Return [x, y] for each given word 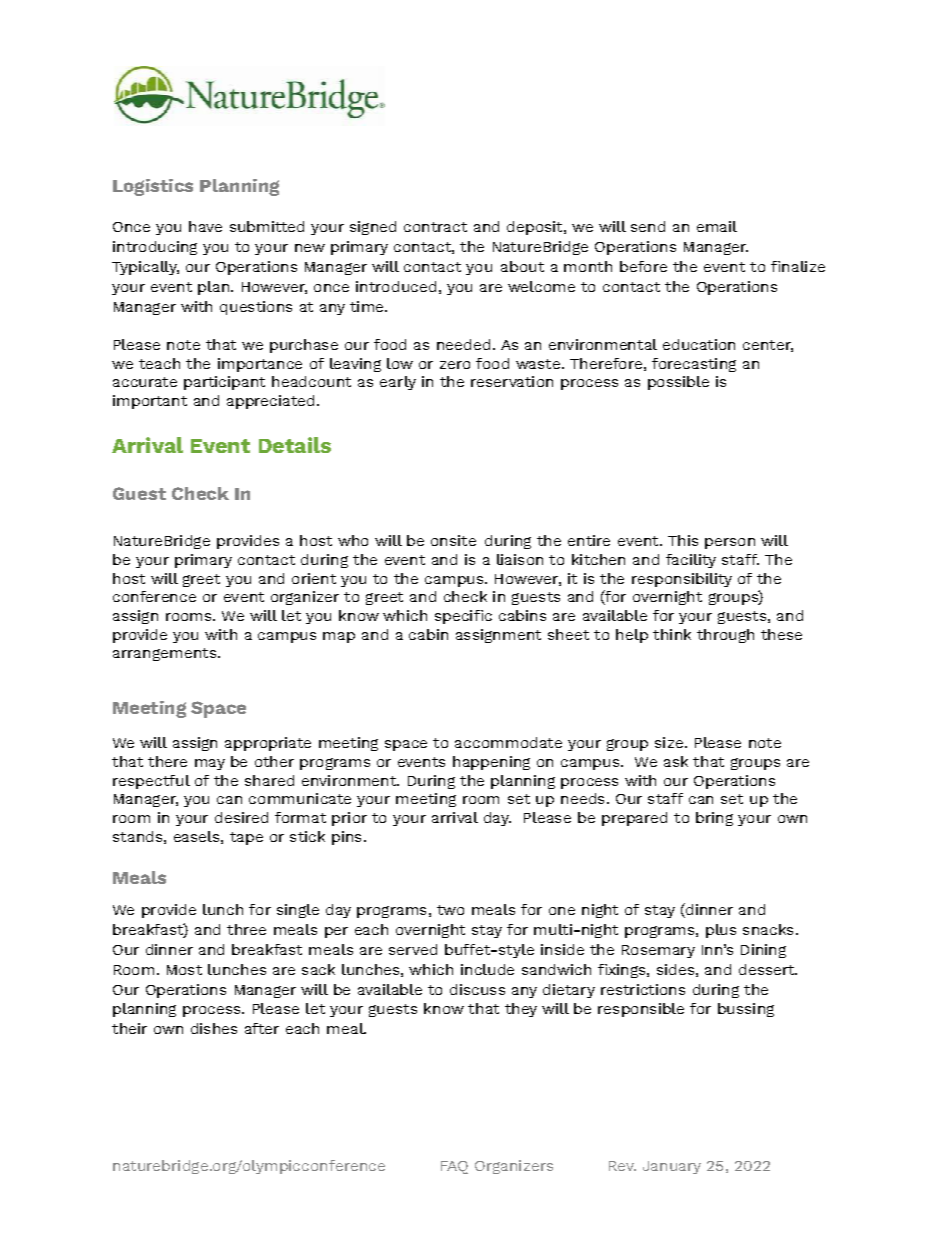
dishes [214, 1028]
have [205, 226]
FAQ [454, 1167]
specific [463, 617]
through [725, 636]
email [717, 226]
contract [435, 227]
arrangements [166, 654]
